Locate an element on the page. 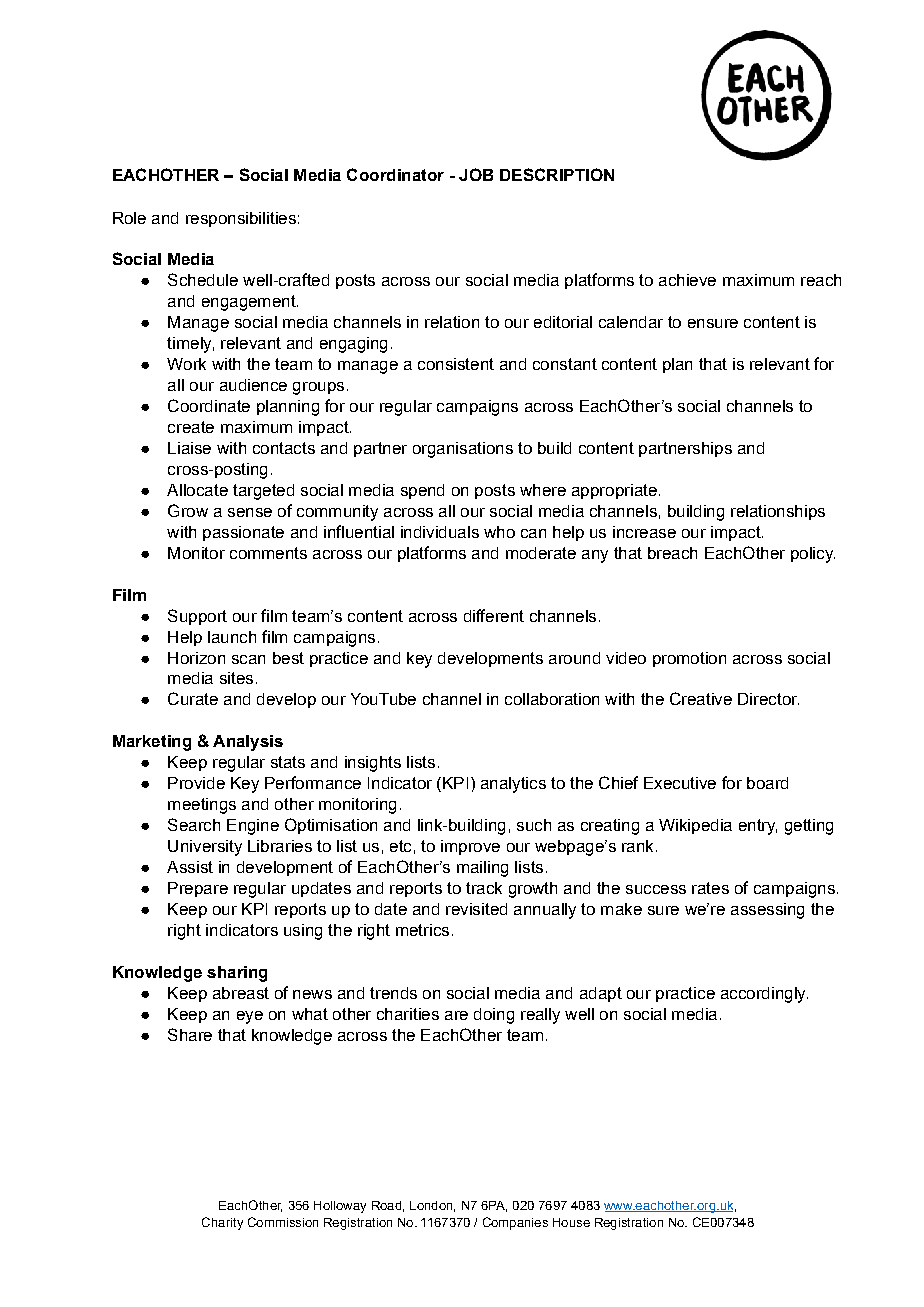 The height and width of the document is (1307, 924). House is located at coordinates (571, 1222).
